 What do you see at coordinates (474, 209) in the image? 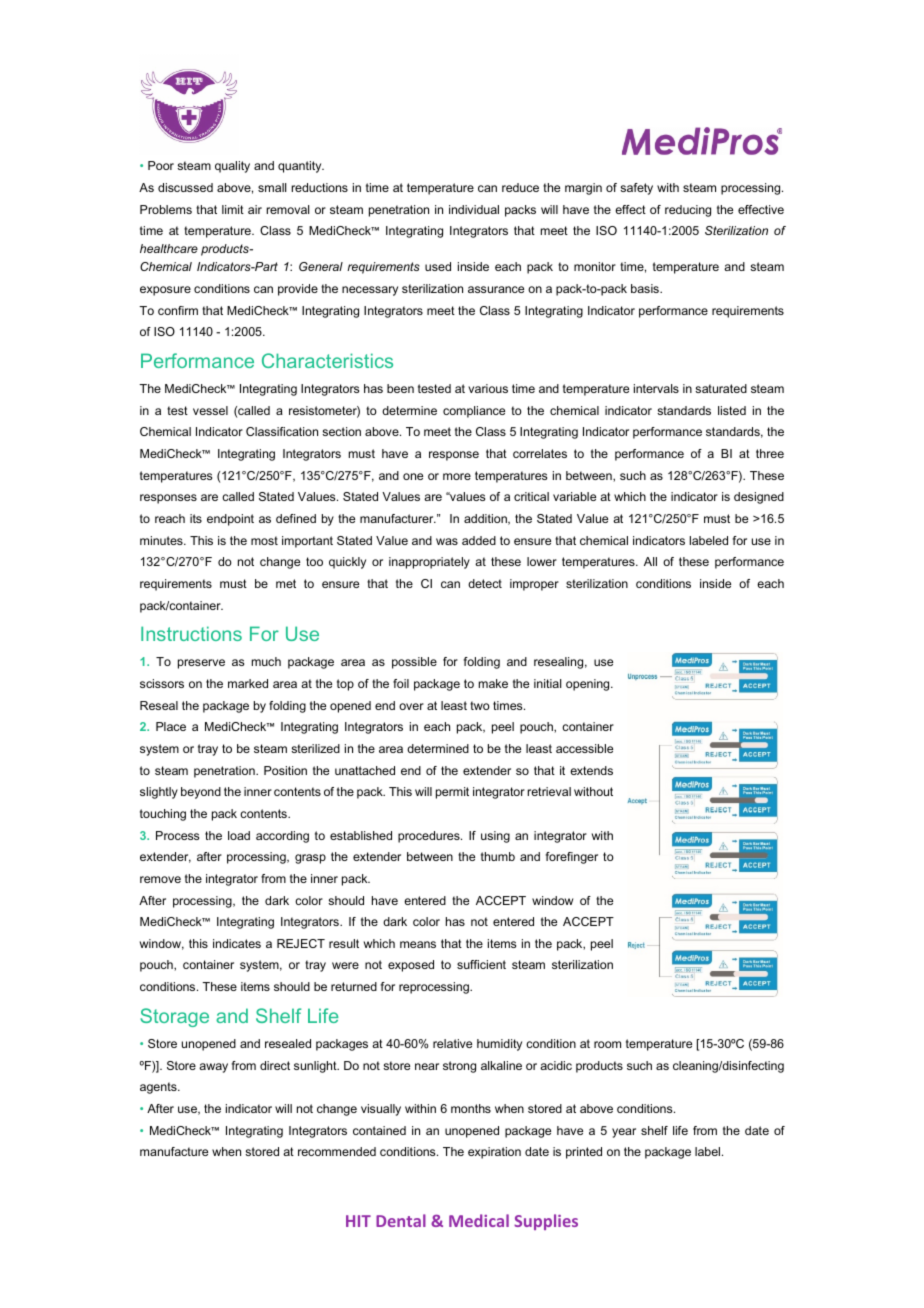
I see `individual` at bounding box center [474, 209].
